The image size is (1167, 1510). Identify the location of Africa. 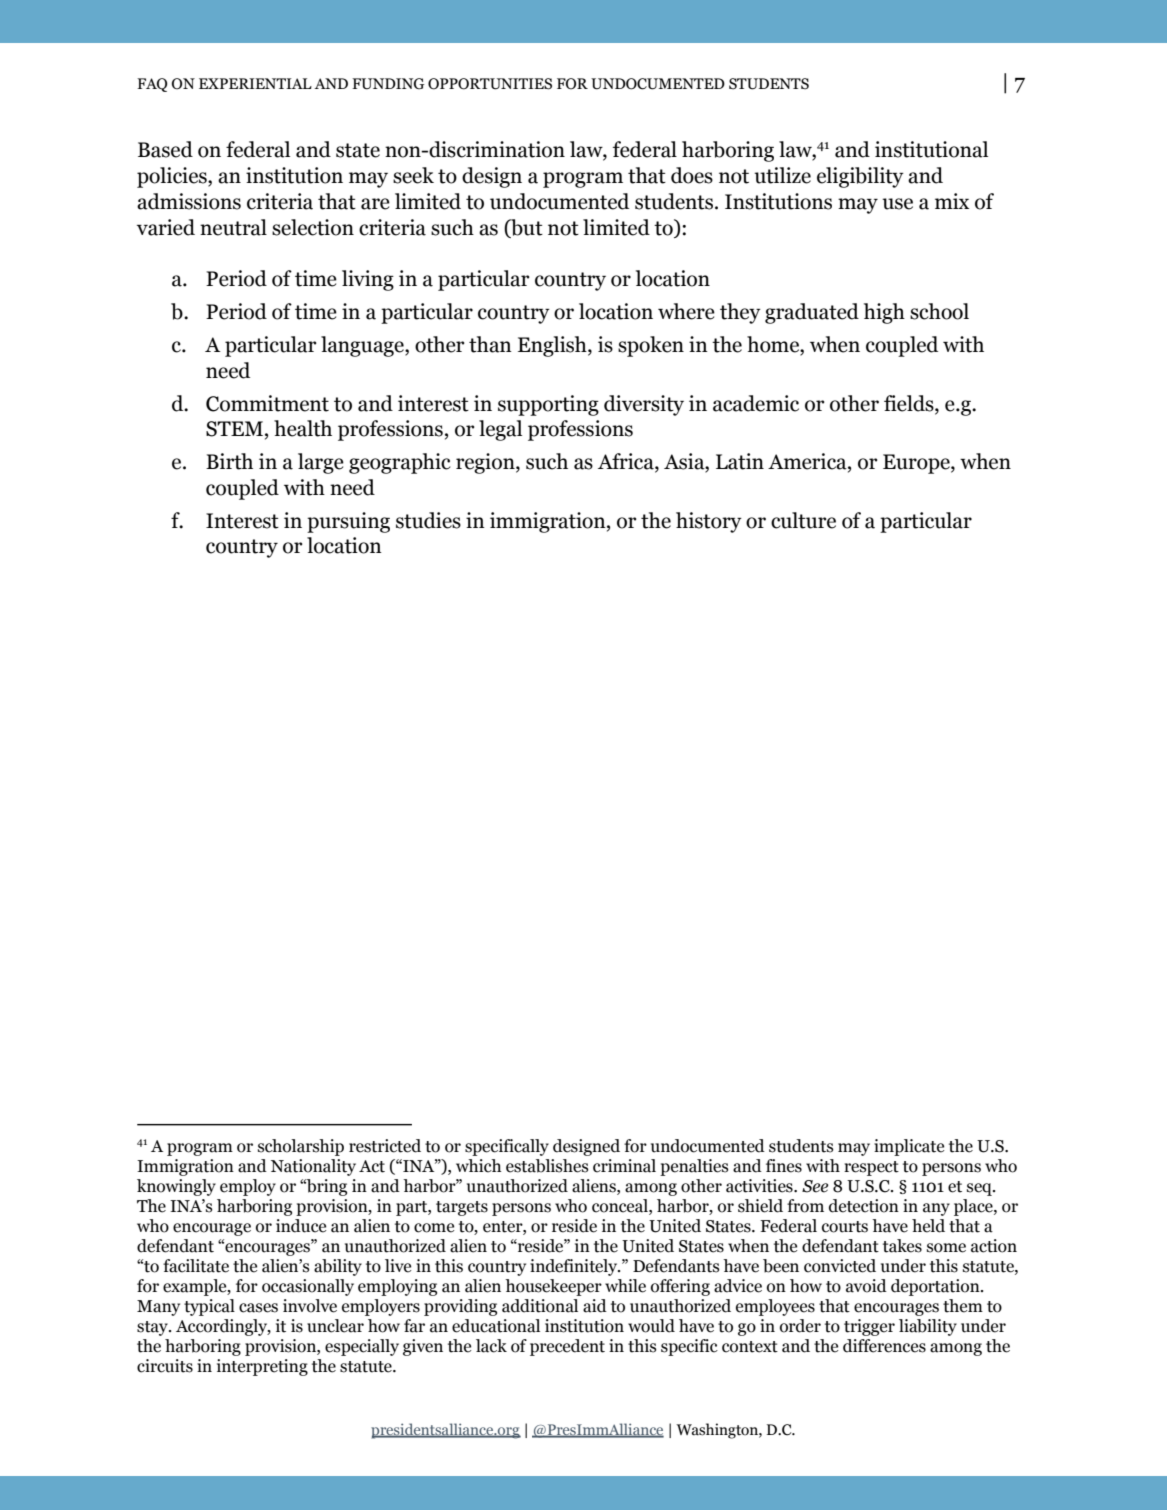
(627, 462).
